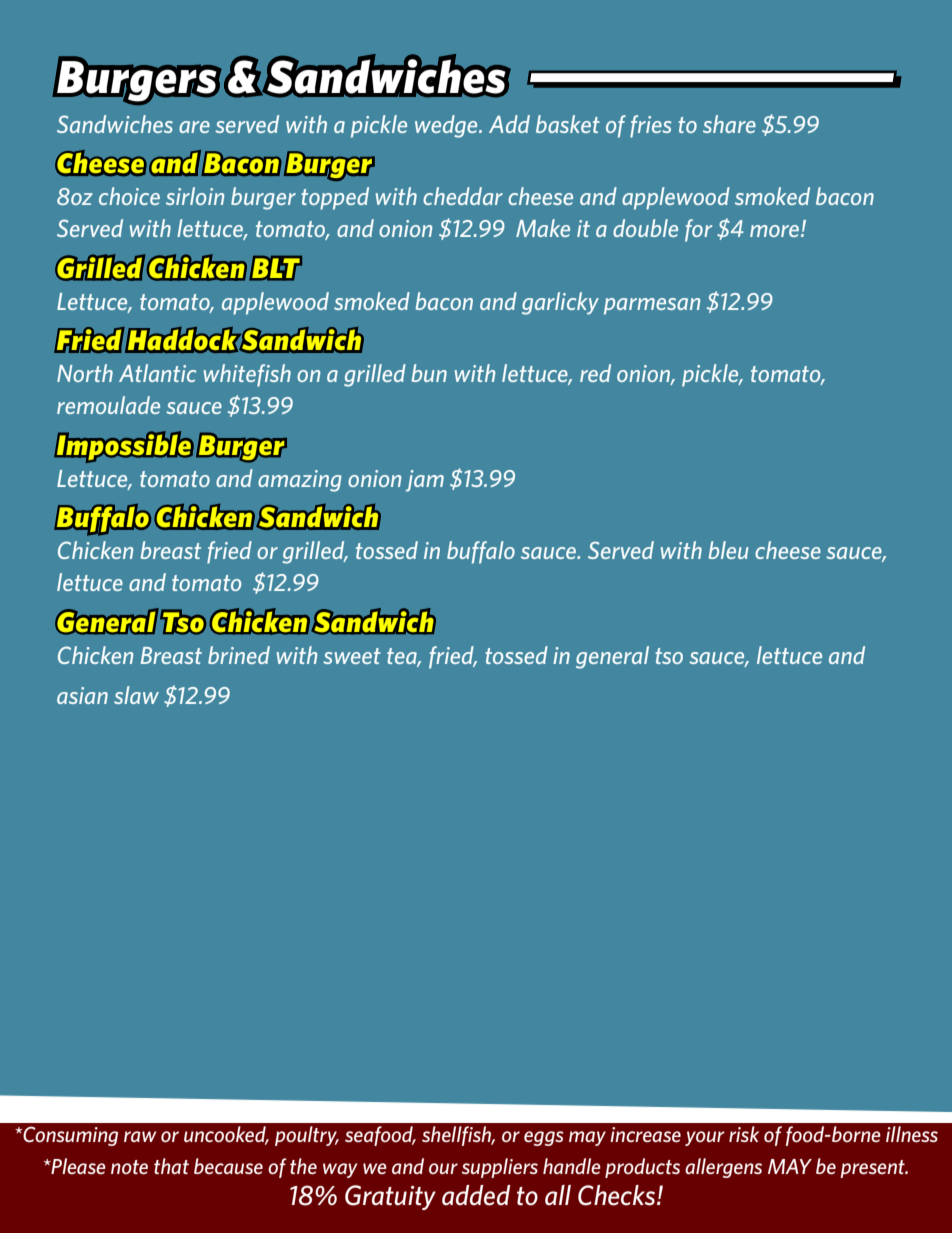 The image size is (952, 1233). I want to click on that, so click(171, 1166).
